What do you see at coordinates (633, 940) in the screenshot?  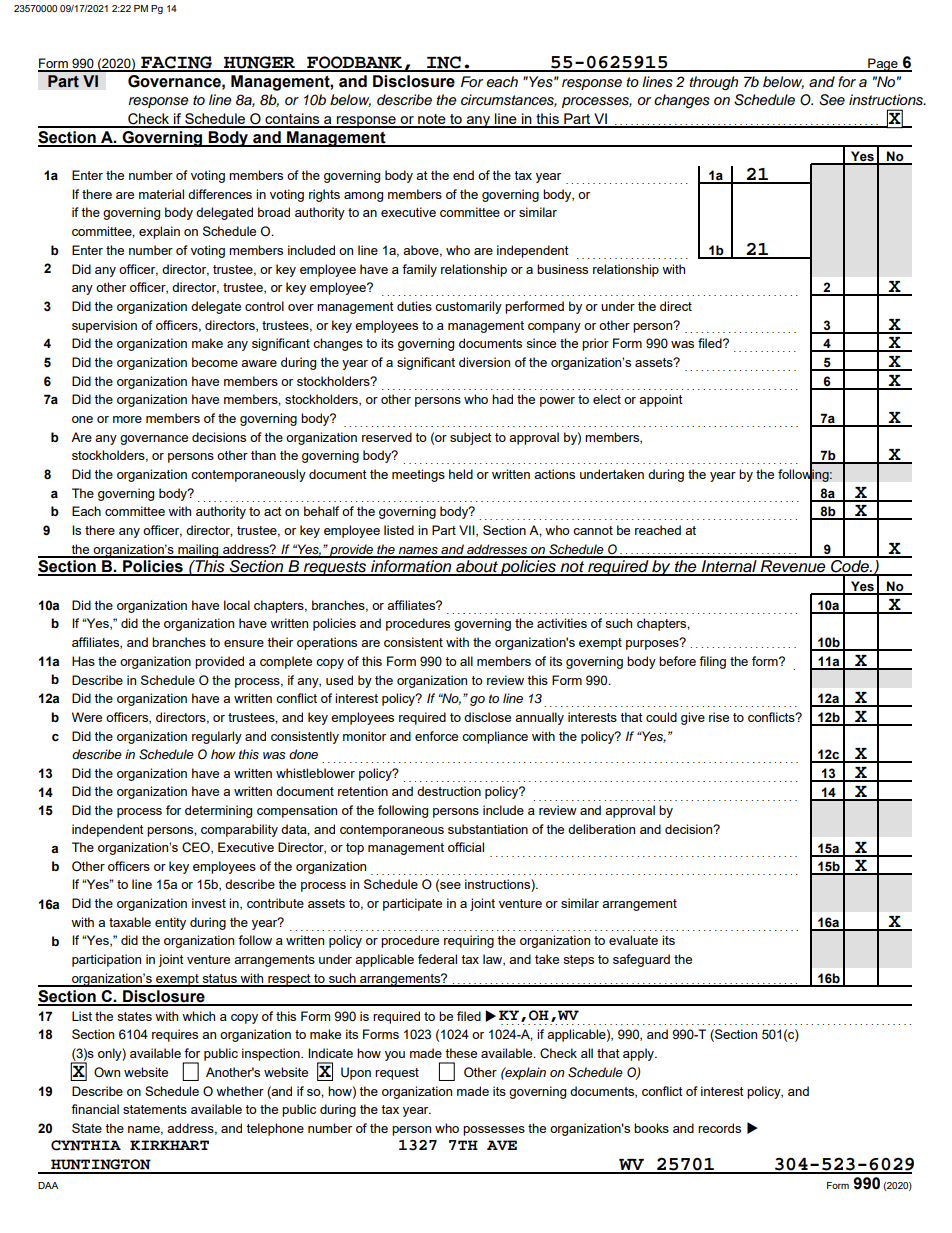 I see `evaluate` at bounding box center [633, 940].
